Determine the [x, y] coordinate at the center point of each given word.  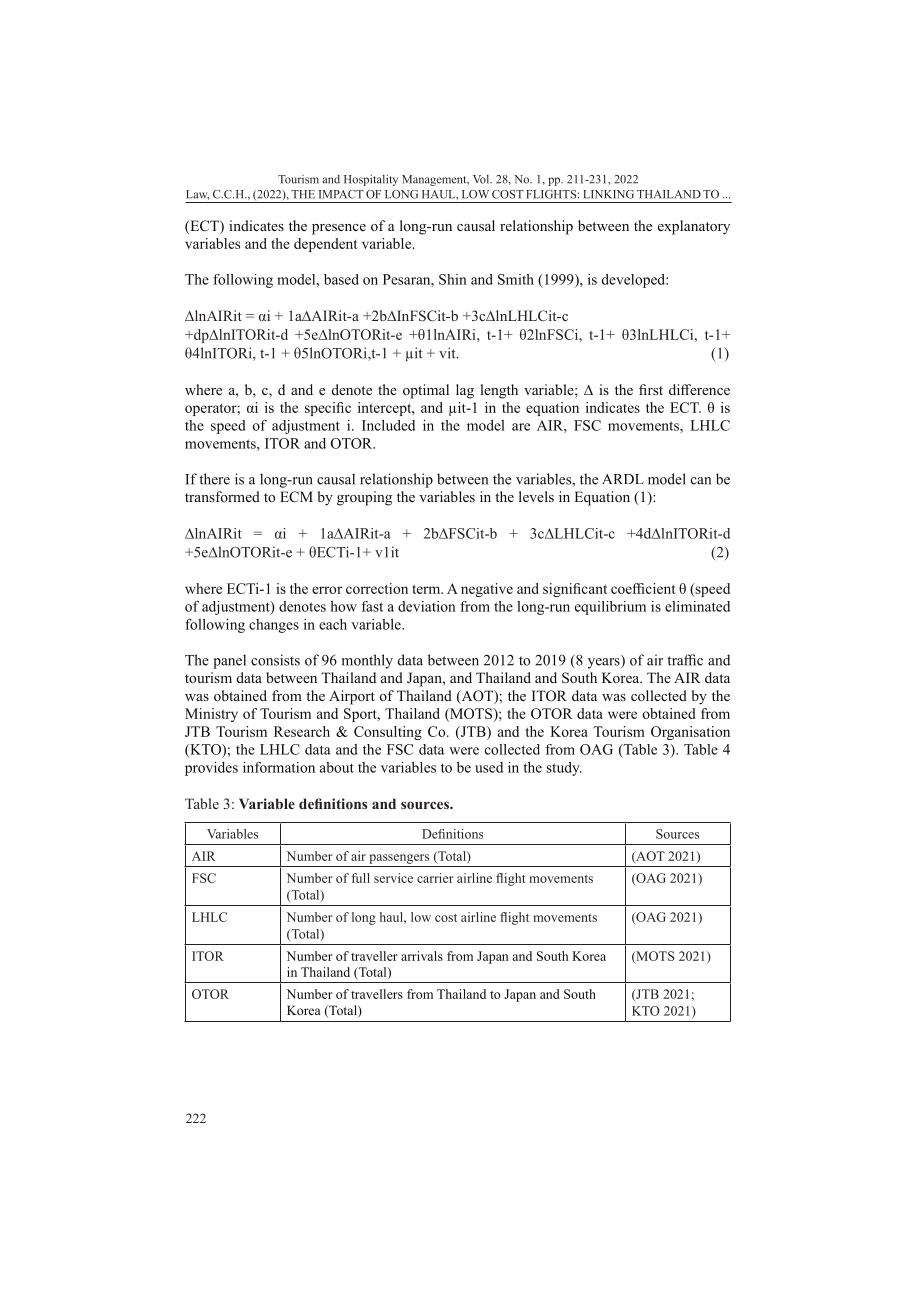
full [360, 878]
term [427, 589]
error [327, 590]
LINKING [608, 194]
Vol [482, 179]
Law [197, 195]
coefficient [643, 588]
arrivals [422, 956]
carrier [435, 878]
